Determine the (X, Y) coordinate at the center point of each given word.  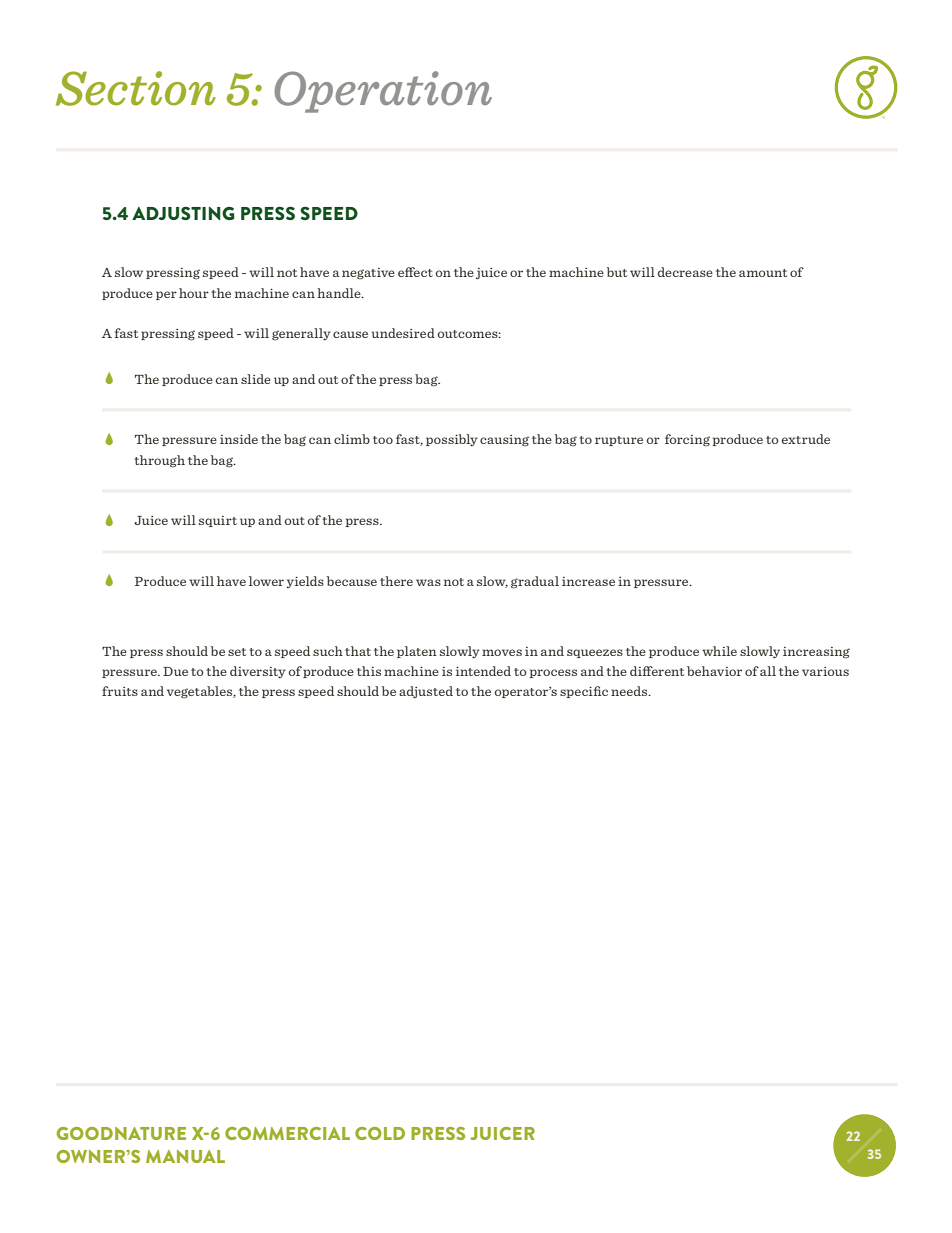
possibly (451, 440)
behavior (714, 671)
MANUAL (185, 1156)
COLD (380, 1133)
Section (136, 88)
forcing (687, 440)
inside (239, 439)
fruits (120, 691)
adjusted (426, 692)
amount (763, 273)
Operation (383, 92)
